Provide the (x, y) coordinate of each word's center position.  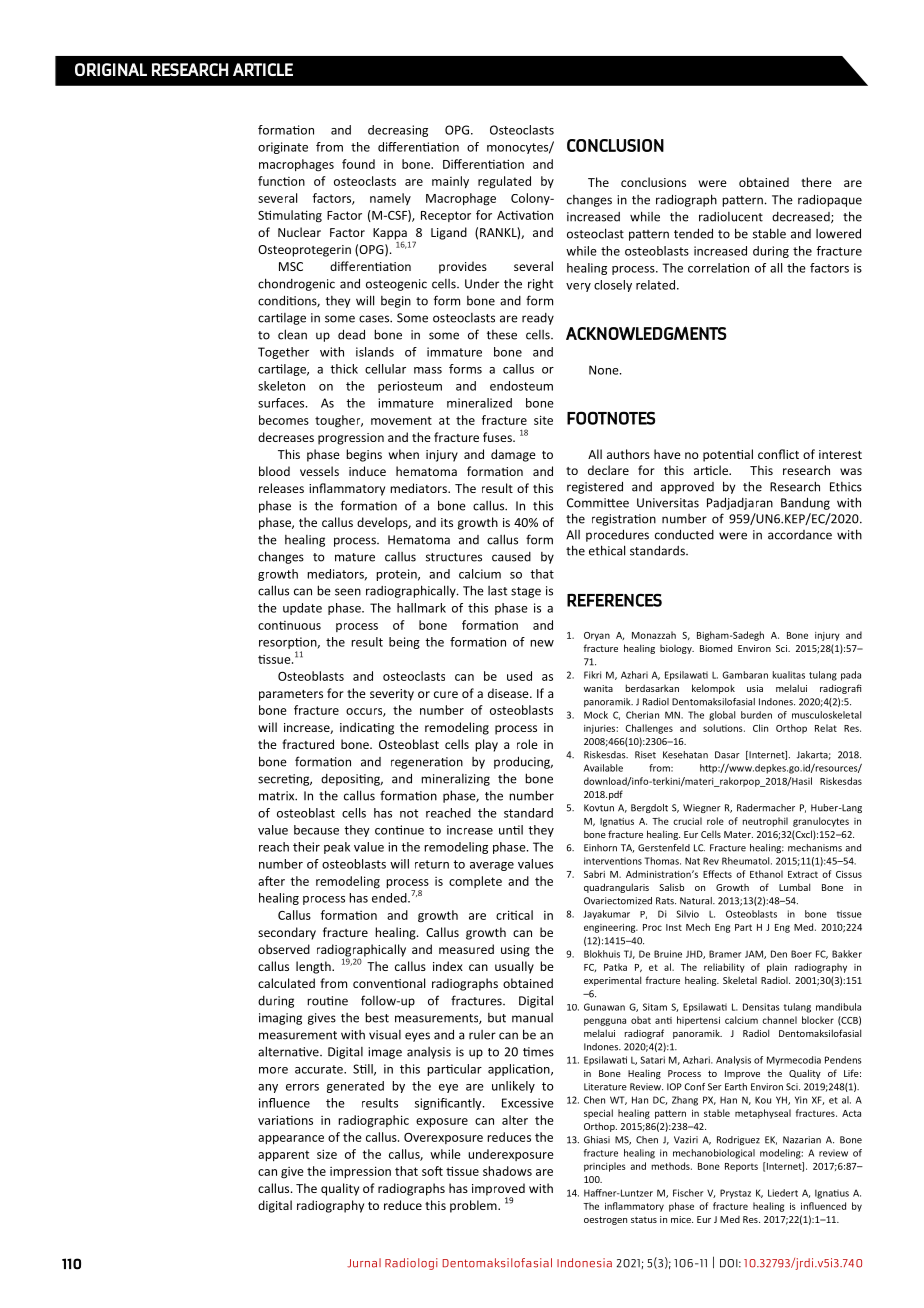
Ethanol (766, 874)
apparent (283, 1156)
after (271, 881)
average (492, 866)
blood (274, 471)
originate (283, 148)
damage (513, 455)
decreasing (398, 131)
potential (728, 455)
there (816, 182)
